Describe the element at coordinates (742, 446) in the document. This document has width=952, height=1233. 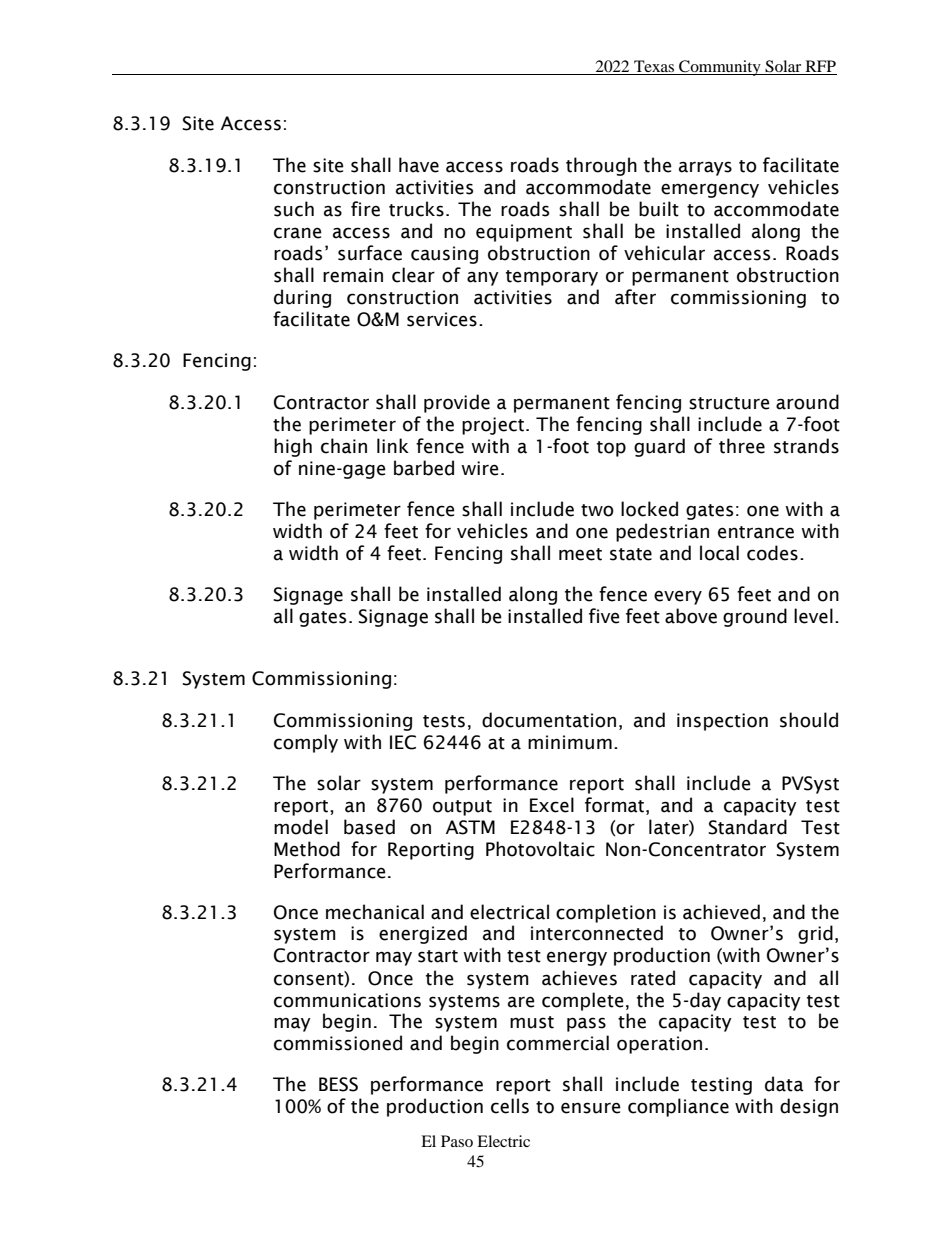
I see `three` at that location.
